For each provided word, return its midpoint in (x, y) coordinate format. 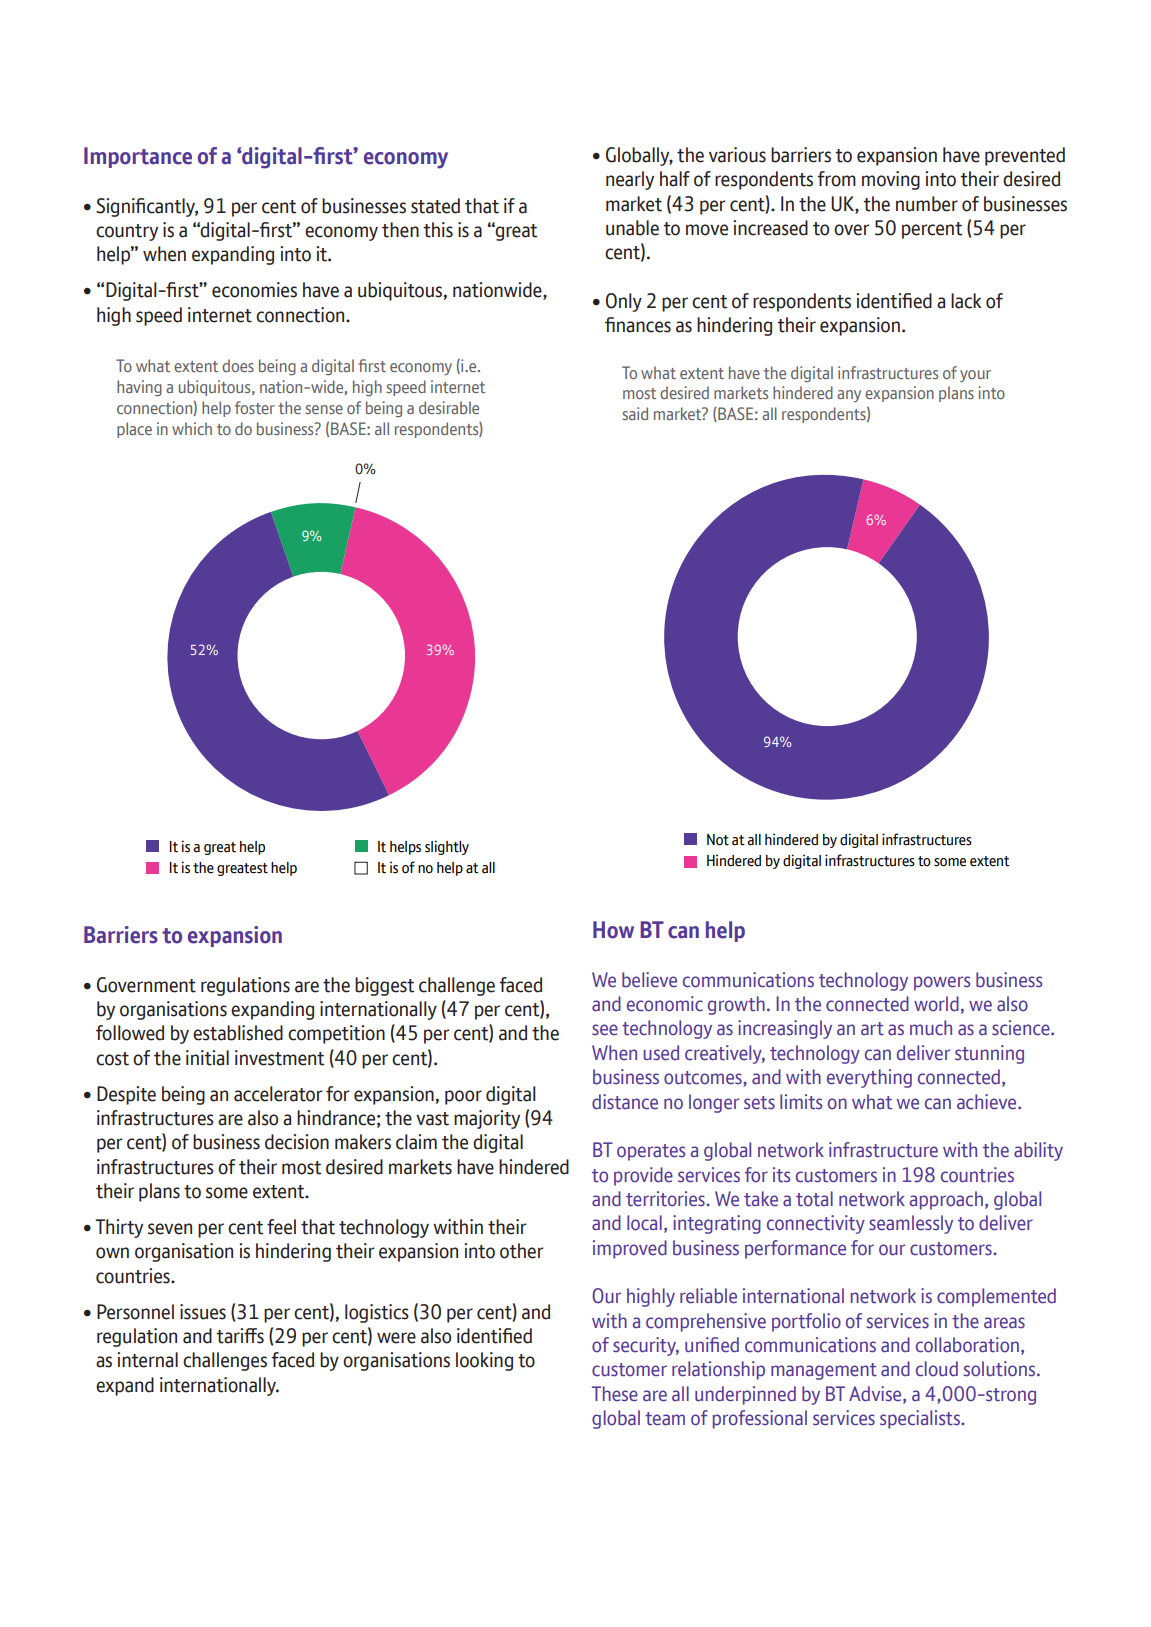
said (635, 413)
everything (869, 1078)
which (192, 428)
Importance (138, 157)
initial (207, 1058)
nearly (630, 180)
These (615, 1394)
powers (942, 983)
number (927, 204)
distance (625, 1102)
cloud (937, 1369)
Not (718, 840)
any (849, 396)
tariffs (240, 1336)
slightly (447, 847)
